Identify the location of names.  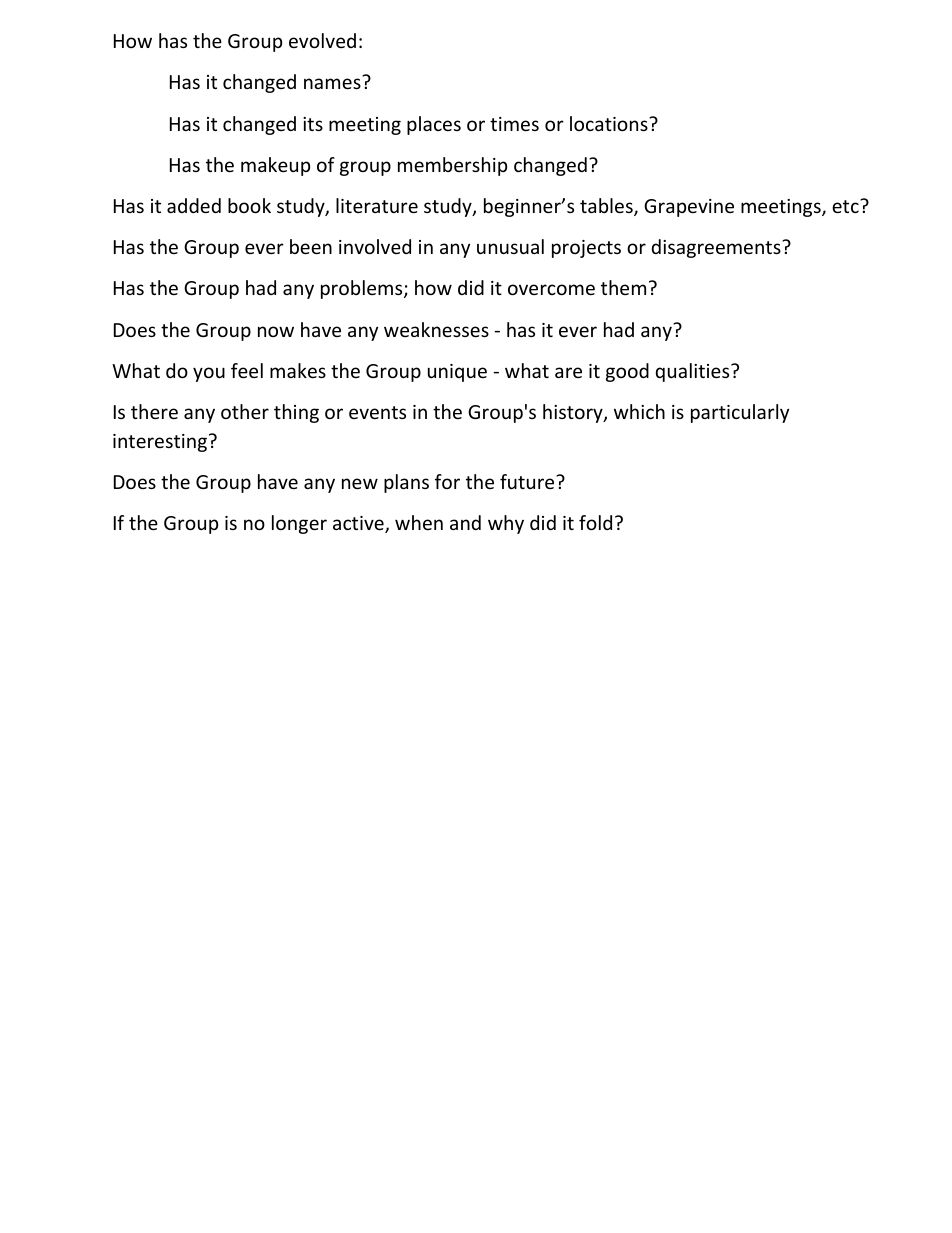
(332, 83).
